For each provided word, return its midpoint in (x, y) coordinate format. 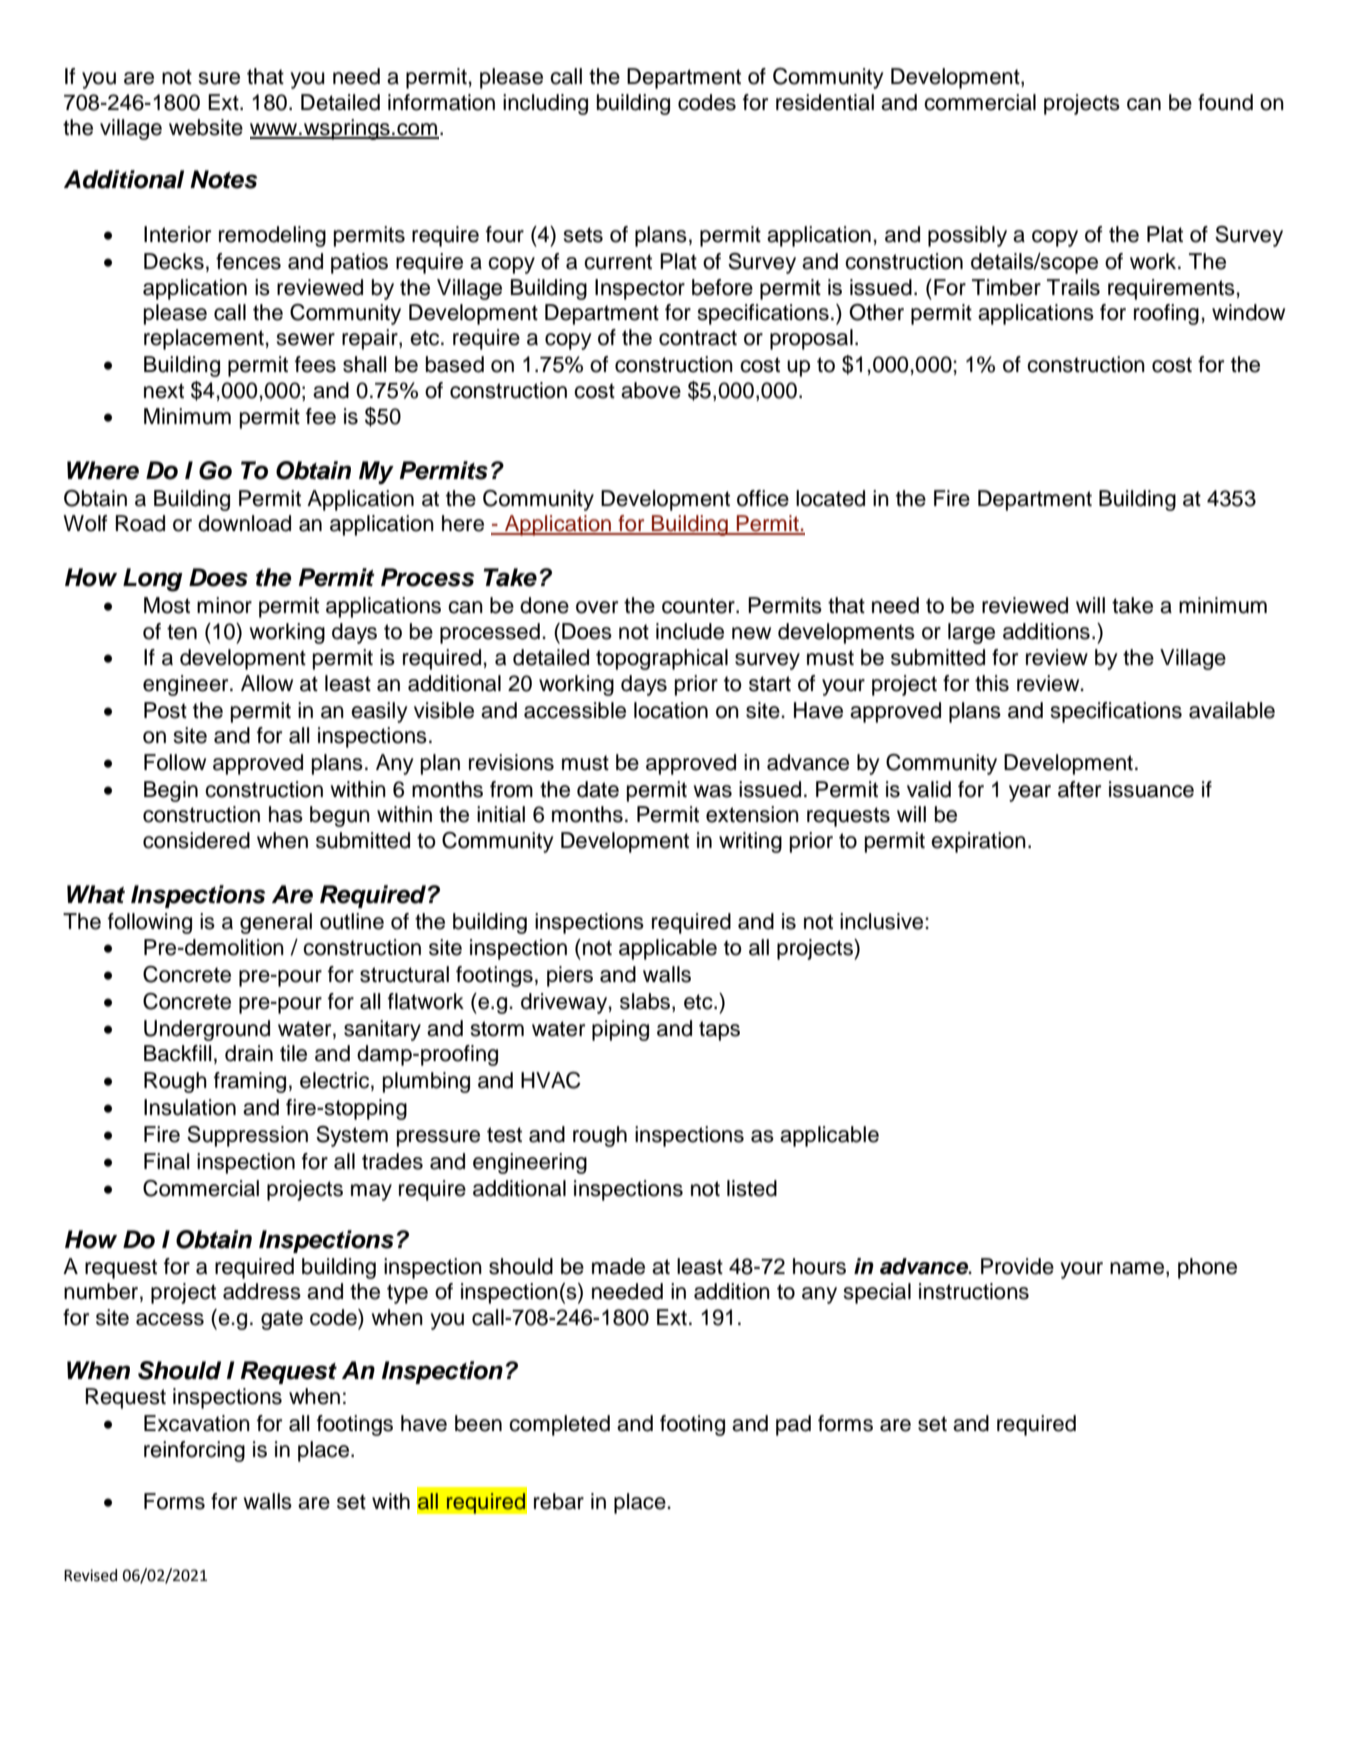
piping (620, 1030)
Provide (1017, 1266)
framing (250, 1082)
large (971, 633)
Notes (223, 179)
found (1225, 102)
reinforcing (194, 1451)
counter (699, 606)
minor (224, 605)
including (545, 104)
